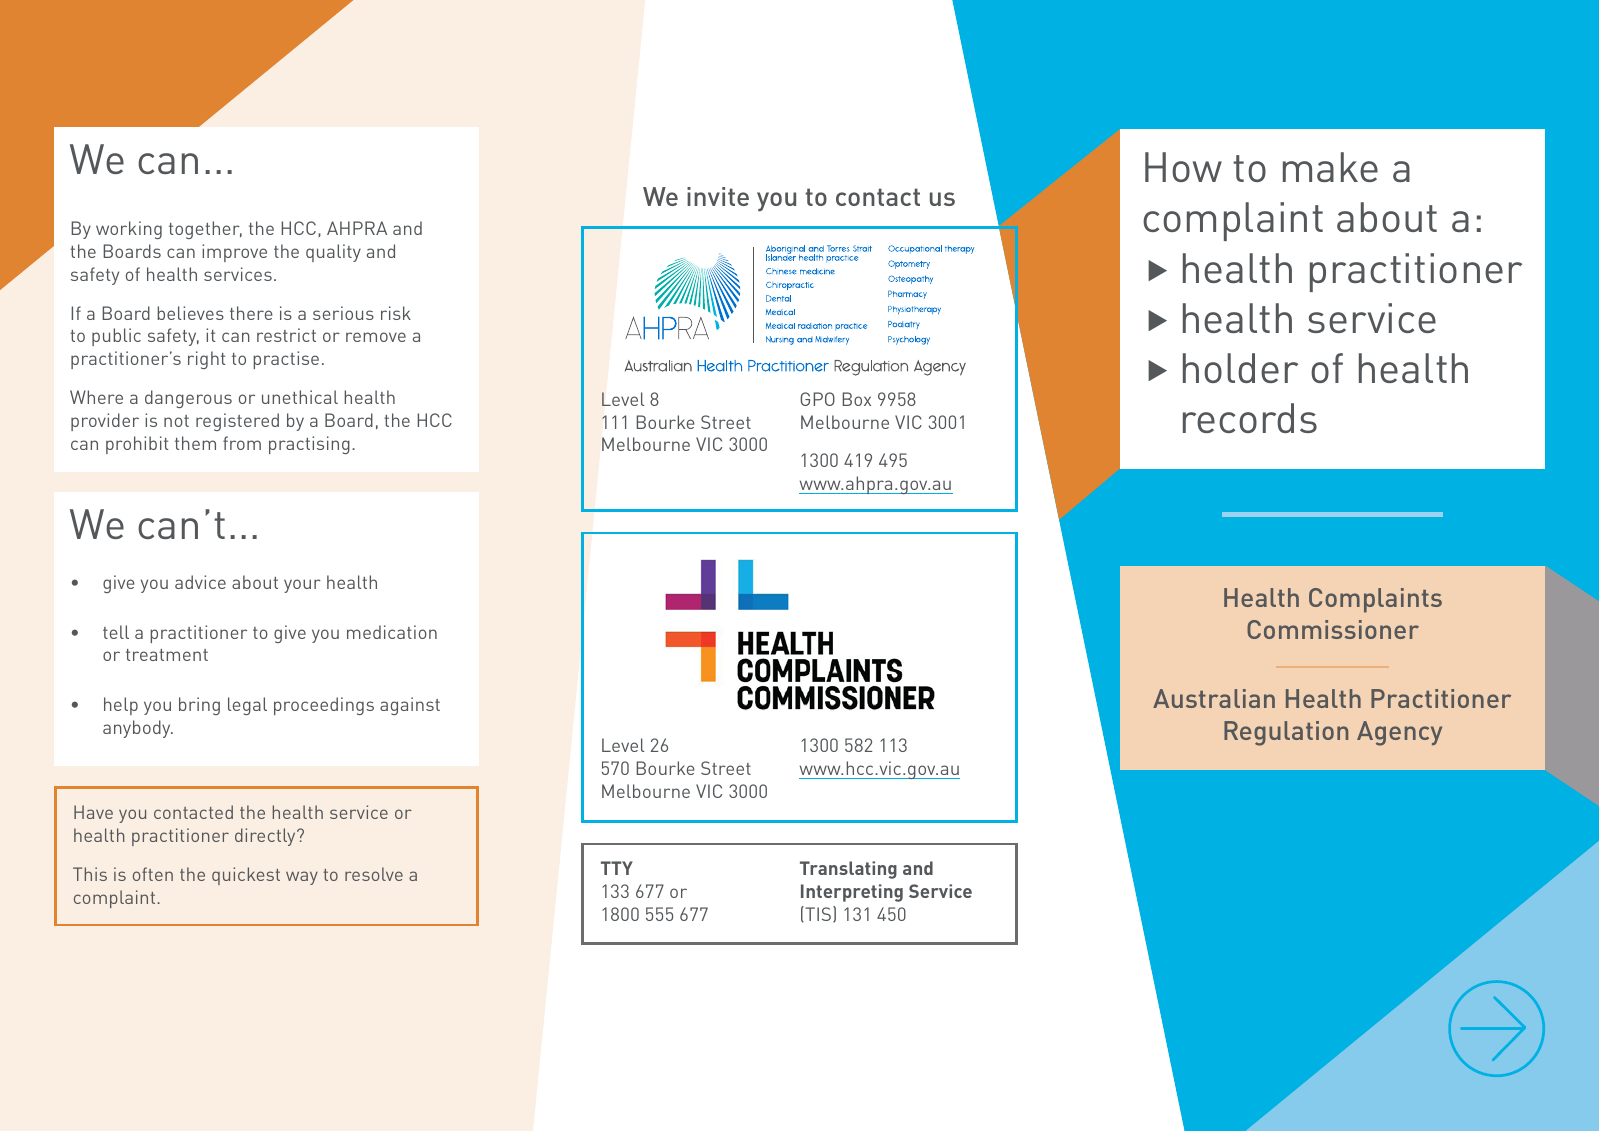 Image resolution: width=1599 pixels, height=1131 pixels. What do you see at coordinates (246, 876) in the screenshot?
I see `quickest` at bounding box center [246, 876].
